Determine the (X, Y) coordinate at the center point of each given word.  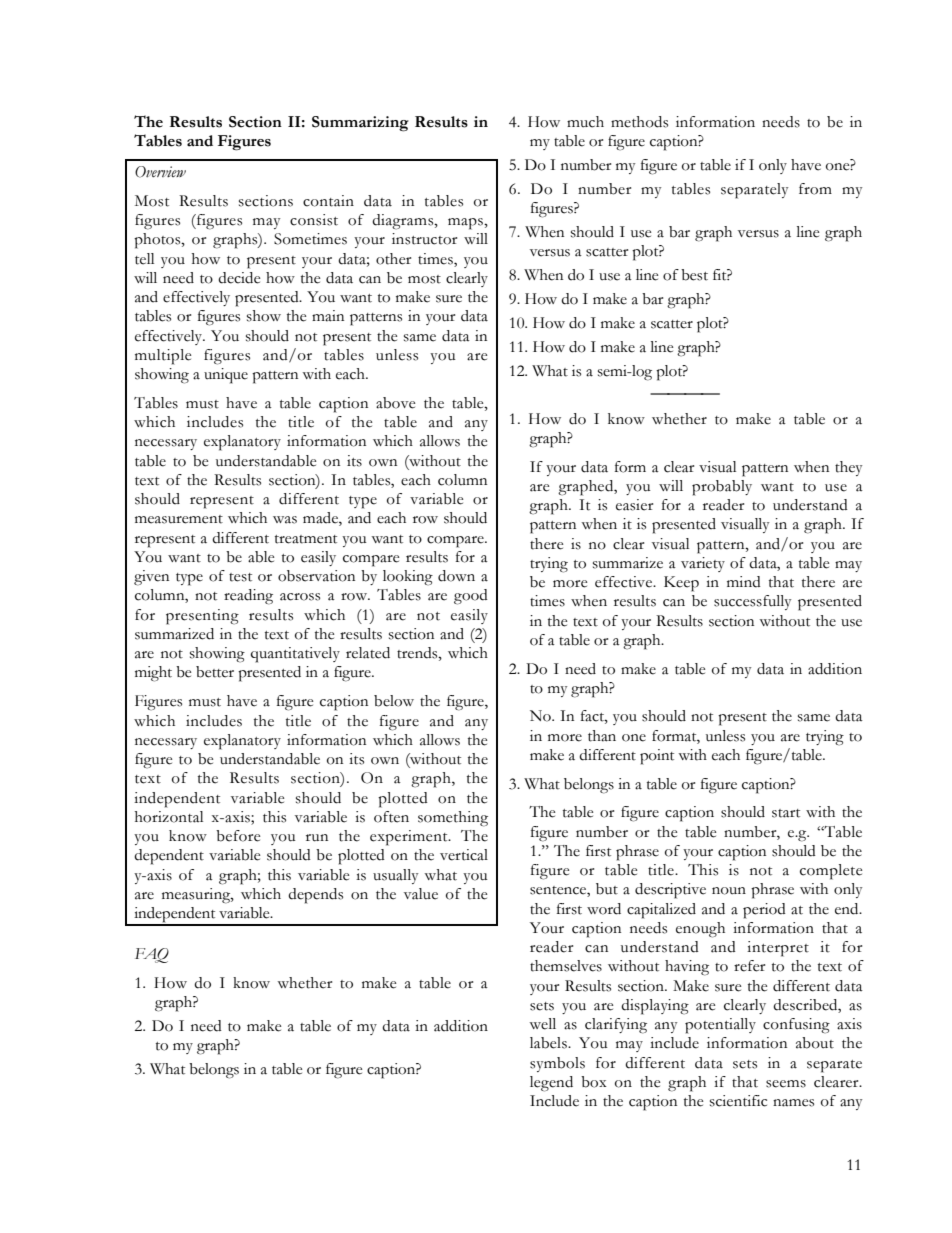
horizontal (169, 817)
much (585, 122)
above (395, 403)
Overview (160, 172)
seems (786, 1084)
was (285, 520)
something (453, 819)
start (786, 813)
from (815, 189)
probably (722, 488)
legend (551, 1084)
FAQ (152, 955)
